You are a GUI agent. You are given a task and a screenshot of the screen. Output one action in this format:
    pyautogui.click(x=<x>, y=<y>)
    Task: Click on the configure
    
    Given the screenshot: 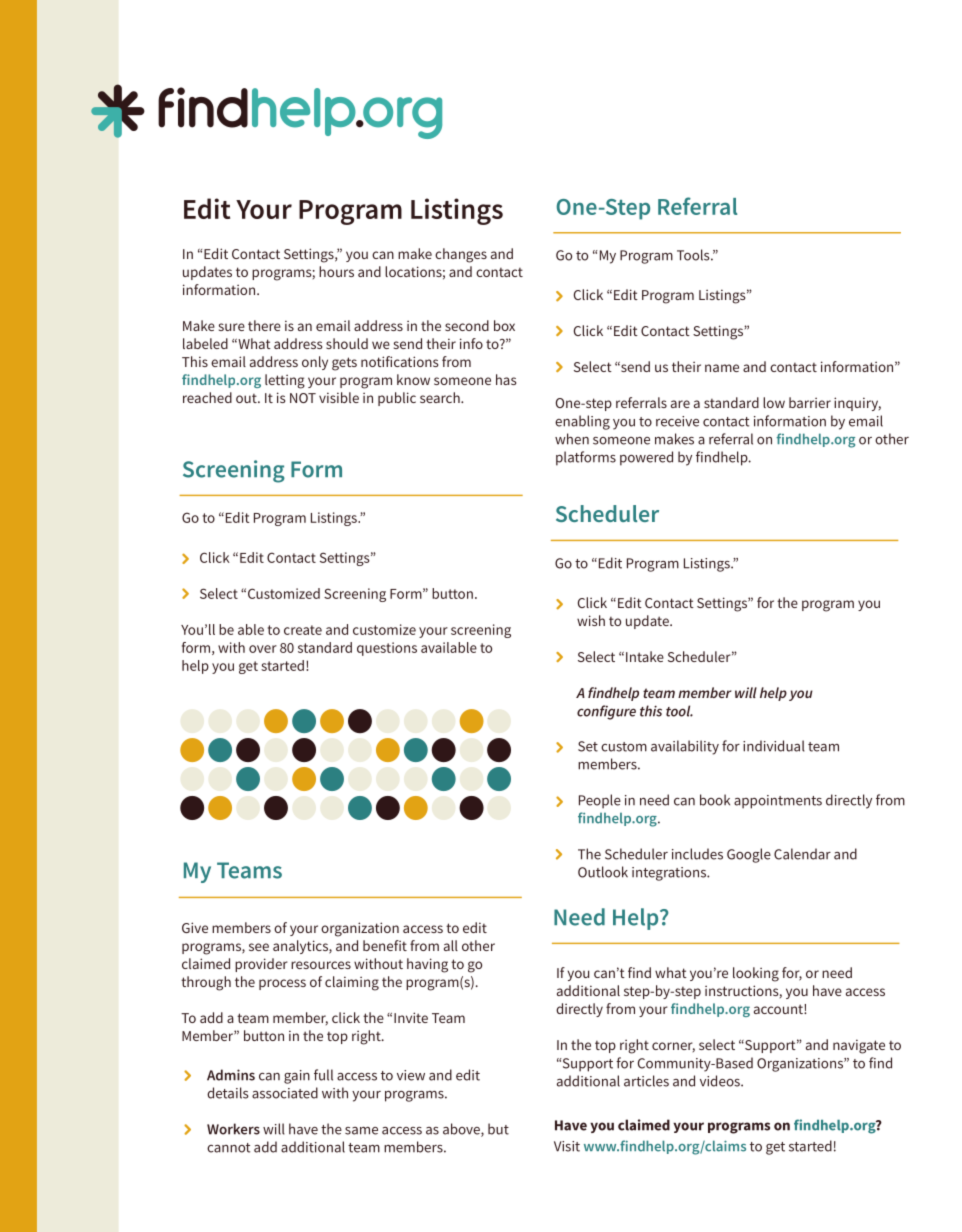 What is the action you would take?
    pyautogui.click(x=606, y=712)
